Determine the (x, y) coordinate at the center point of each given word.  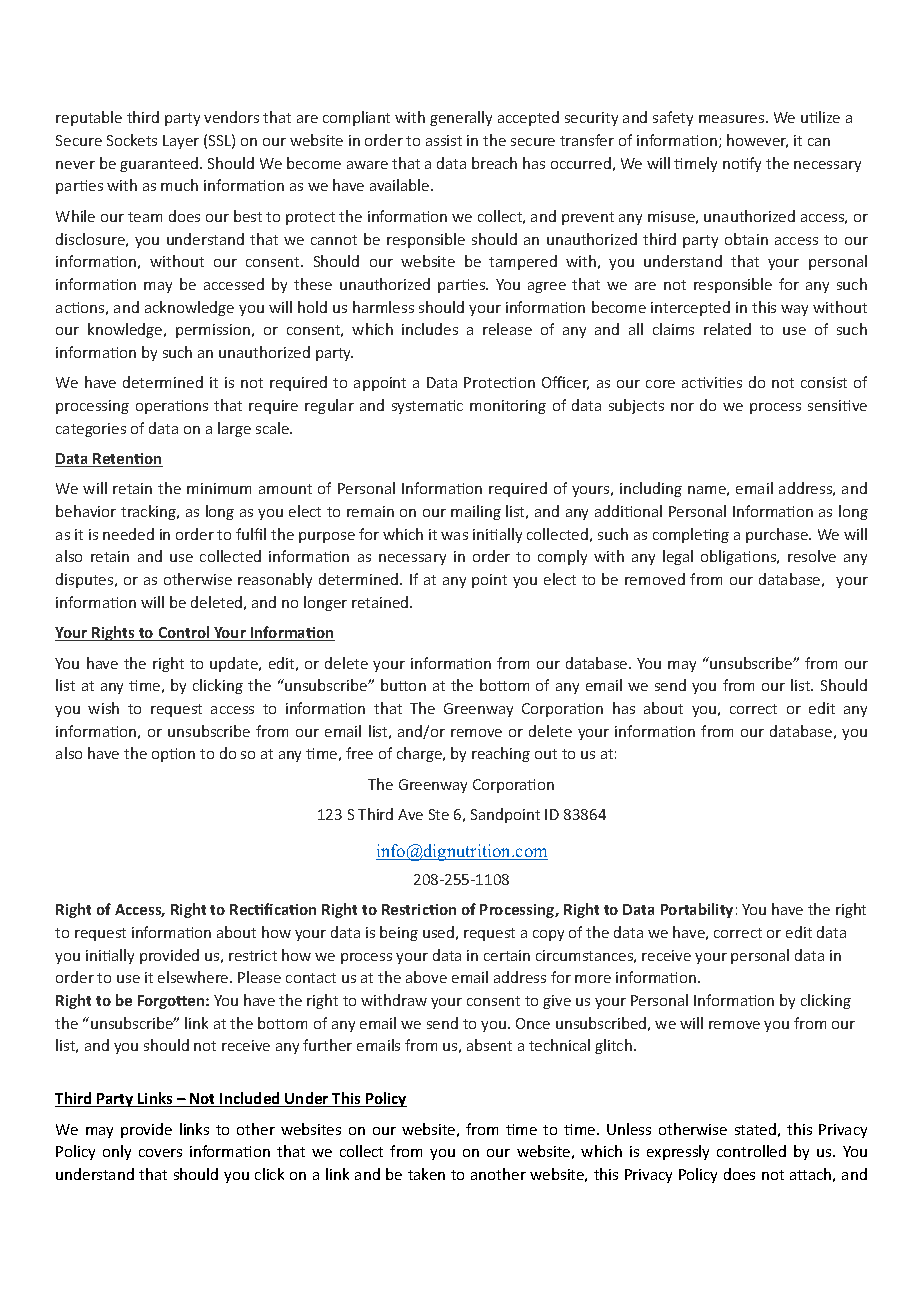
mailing (476, 512)
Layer (181, 142)
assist (444, 140)
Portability (697, 910)
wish (103, 708)
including (651, 489)
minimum (219, 488)
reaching (501, 754)
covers (160, 1153)
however (757, 141)
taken (426, 1174)
